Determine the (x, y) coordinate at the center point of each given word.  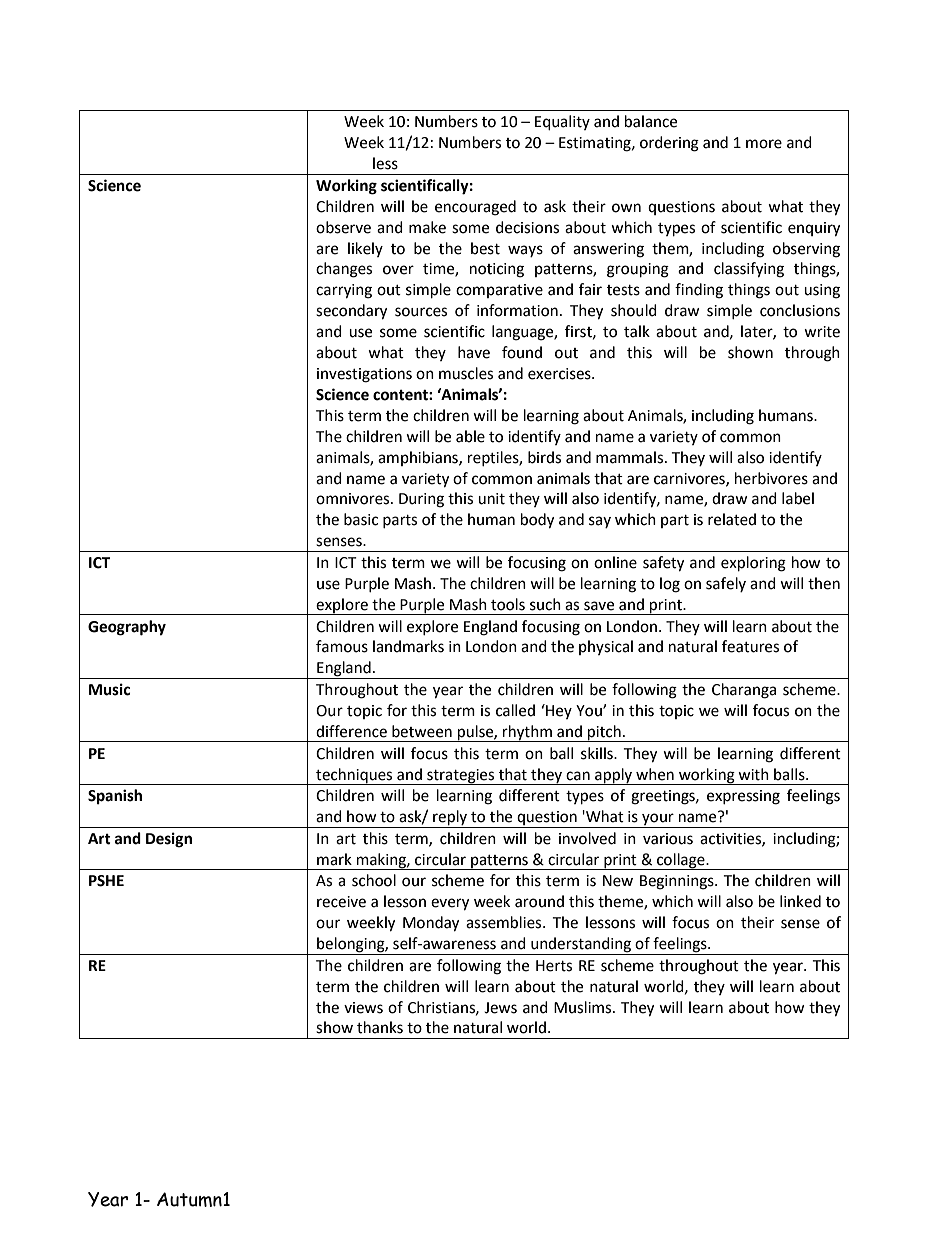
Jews (500, 1008)
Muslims (584, 1007)
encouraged (475, 208)
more (764, 144)
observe (343, 227)
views (363, 1008)
